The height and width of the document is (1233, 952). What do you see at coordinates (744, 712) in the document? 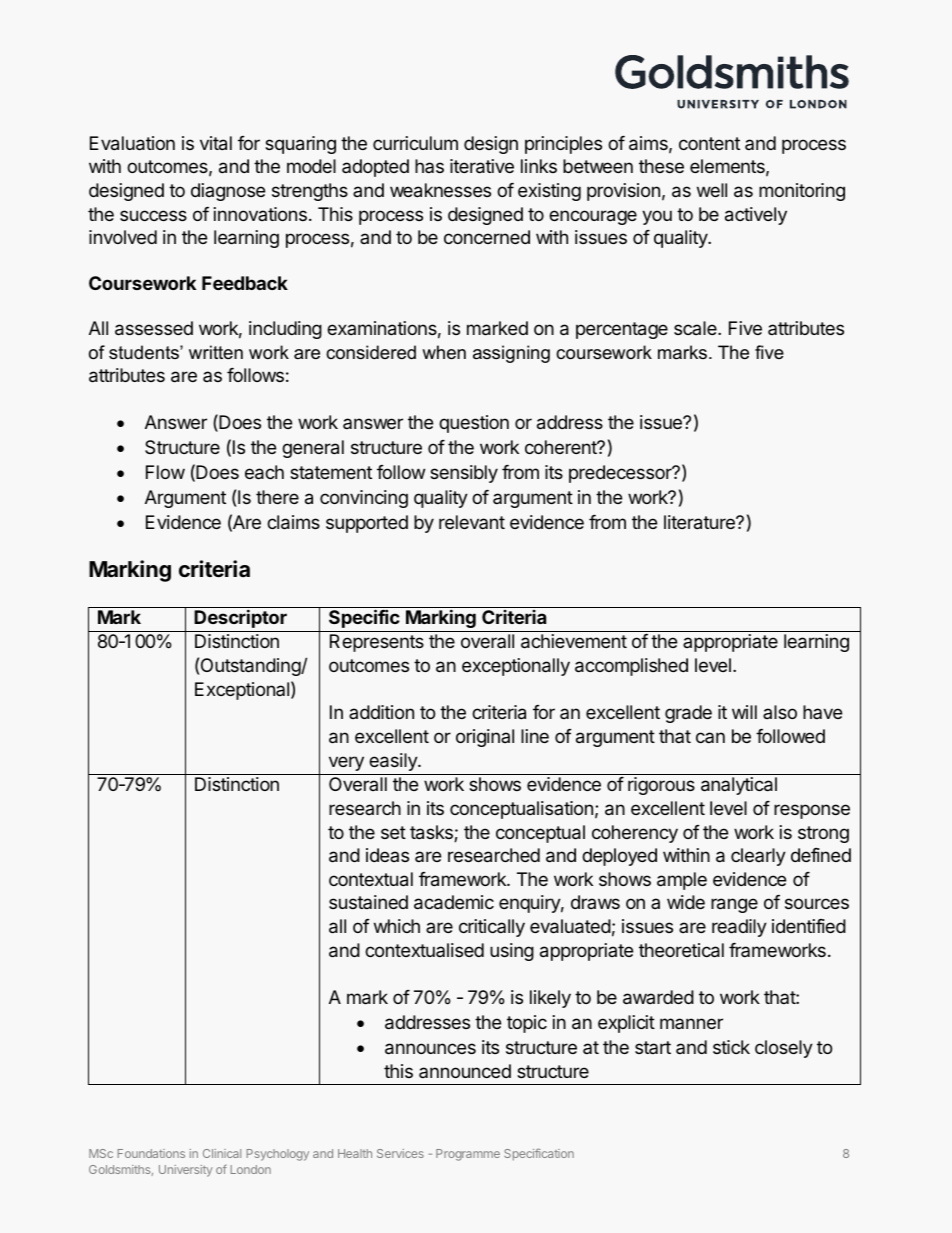
I see `will` at bounding box center [744, 712].
